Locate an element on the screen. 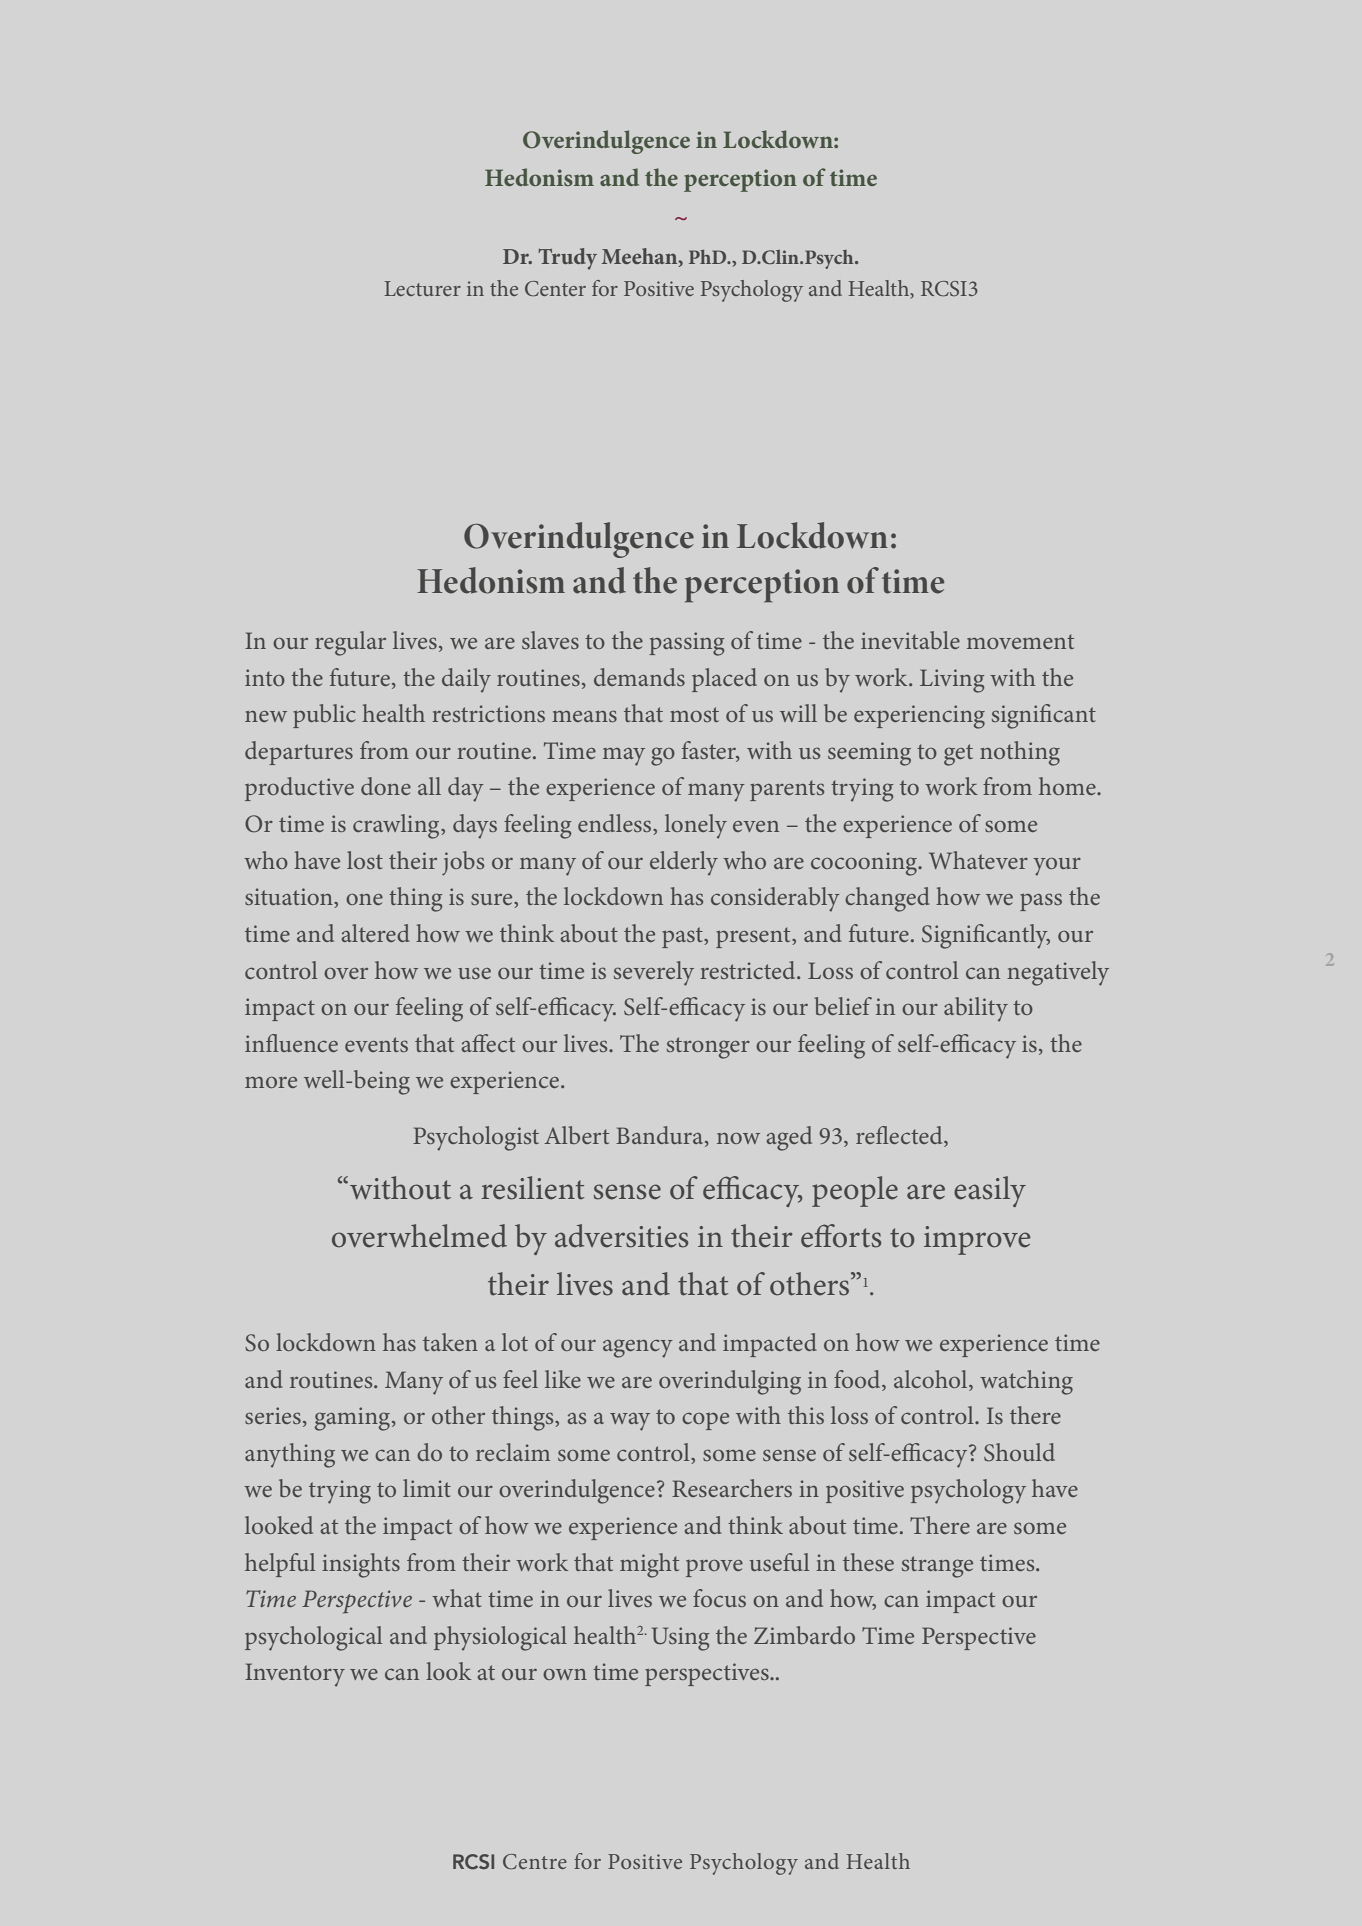 This screenshot has width=1362, height=1926. Centre is located at coordinates (535, 1862).
